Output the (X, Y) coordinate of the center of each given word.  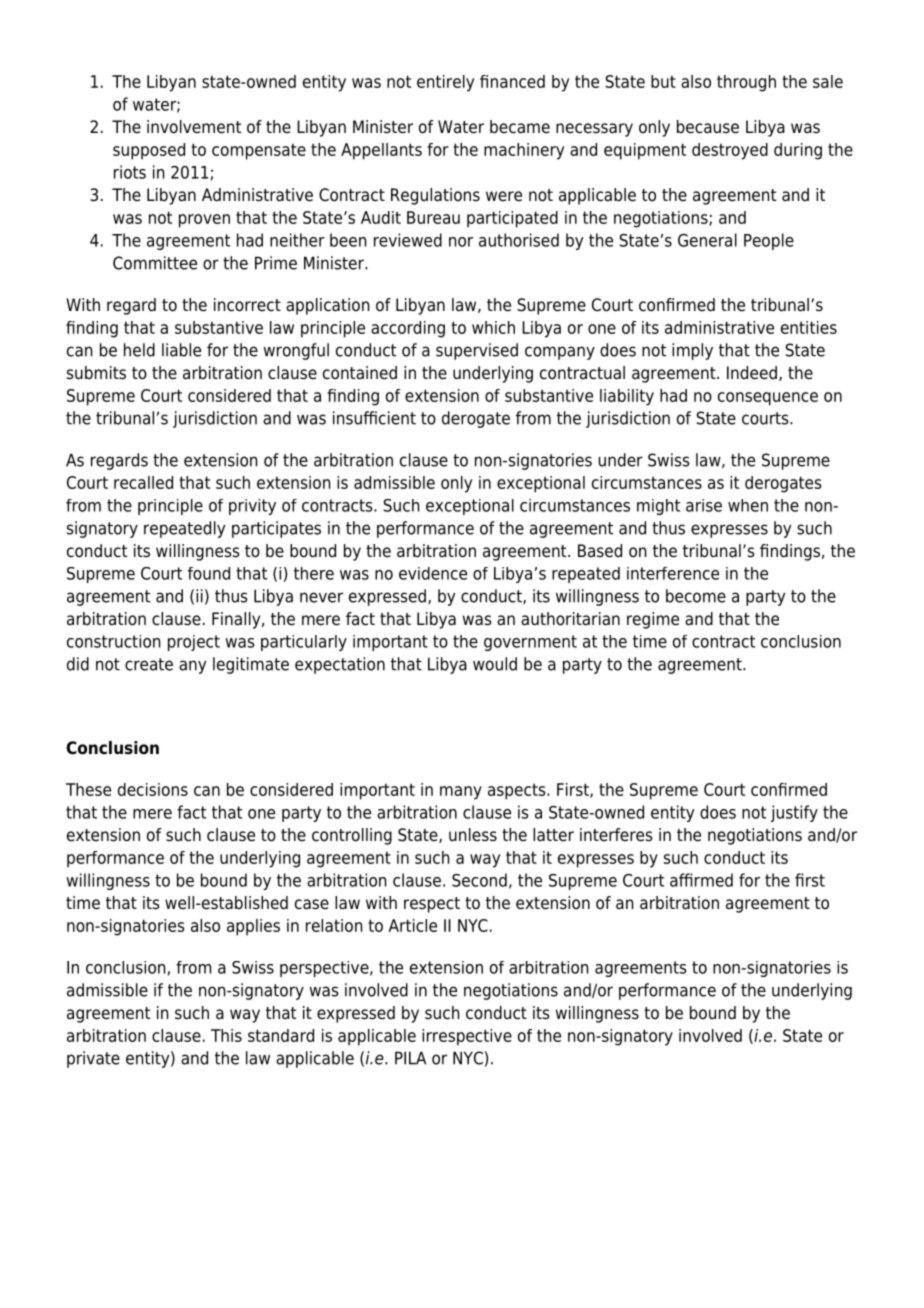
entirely (445, 83)
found (209, 573)
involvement (194, 127)
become (696, 596)
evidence (433, 573)
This (226, 1035)
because (708, 127)
